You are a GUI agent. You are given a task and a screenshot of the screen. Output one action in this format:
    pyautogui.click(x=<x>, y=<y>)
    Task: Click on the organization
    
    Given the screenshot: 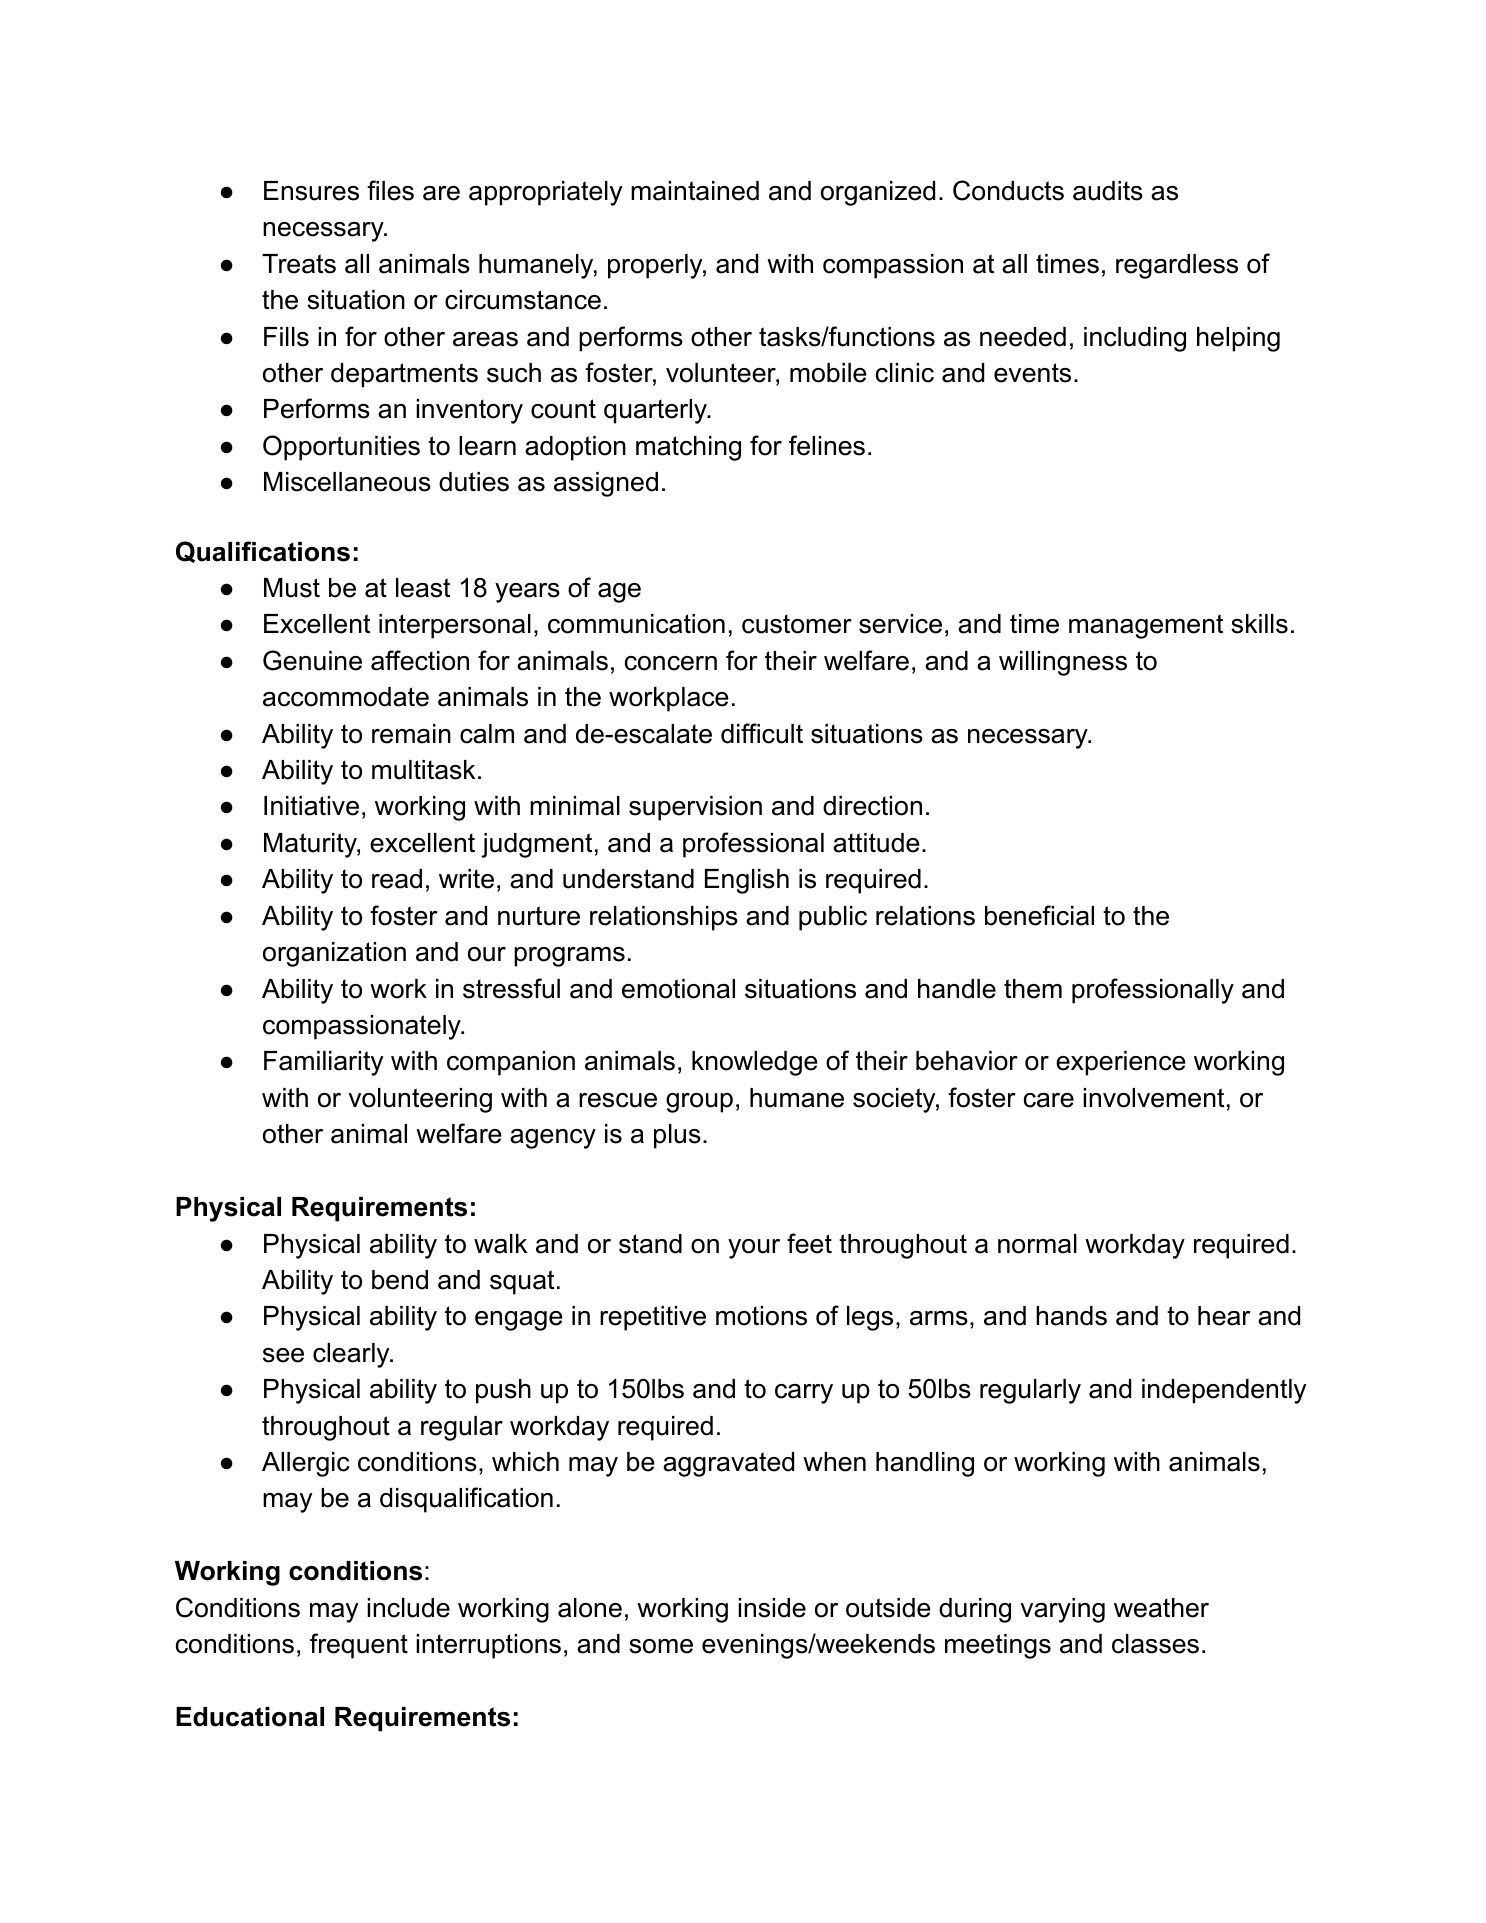 What is the action you would take?
    pyautogui.click(x=334, y=954)
